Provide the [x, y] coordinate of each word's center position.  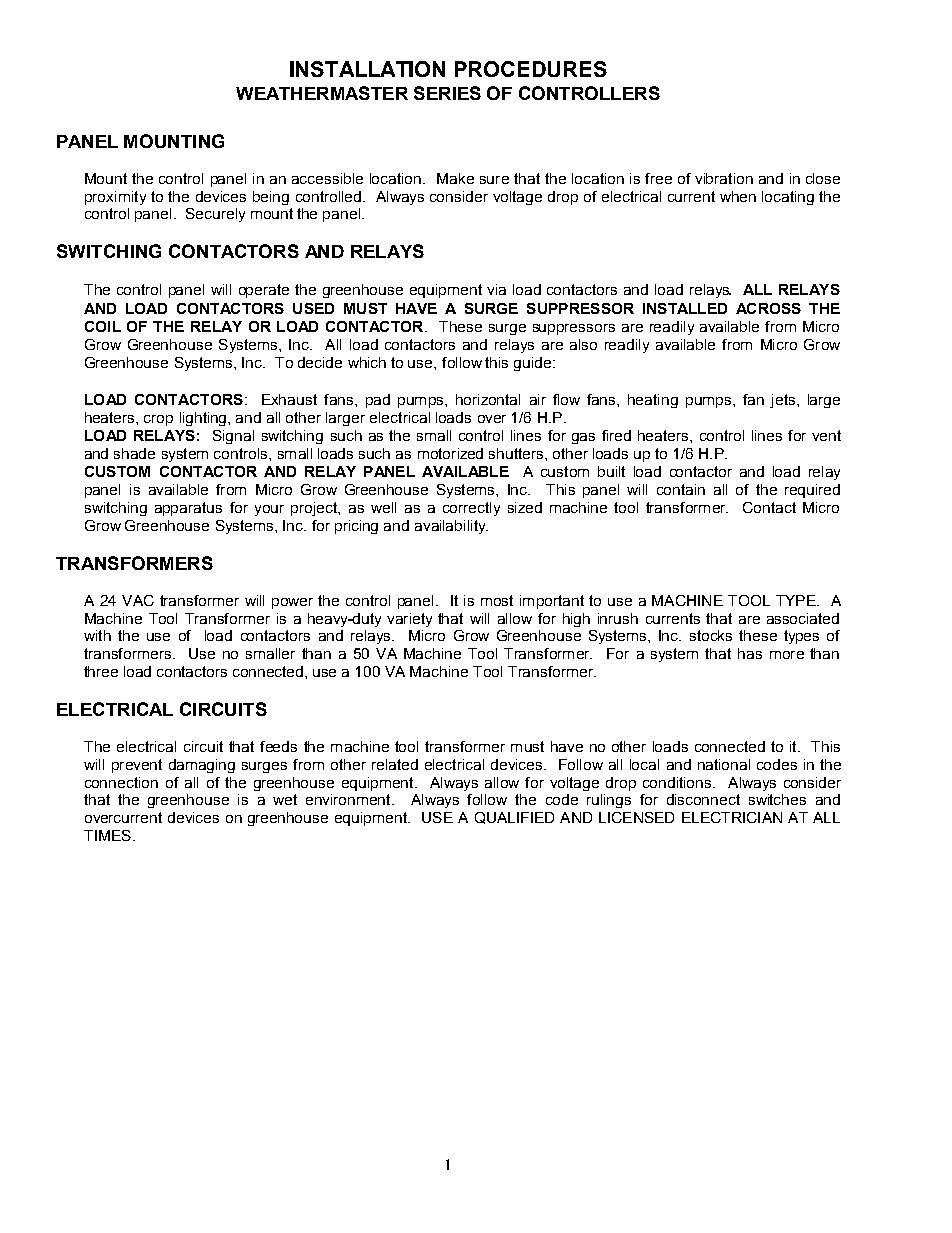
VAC [138, 600]
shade [134, 453]
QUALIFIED [514, 818]
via [496, 289]
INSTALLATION [367, 69]
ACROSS [768, 308]
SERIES [447, 93]
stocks [711, 635]
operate [264, 291]
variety [409, 620]
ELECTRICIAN [732, 817]
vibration [724, 178]
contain [681, 489]
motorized [450, 453]
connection [121, 782]
